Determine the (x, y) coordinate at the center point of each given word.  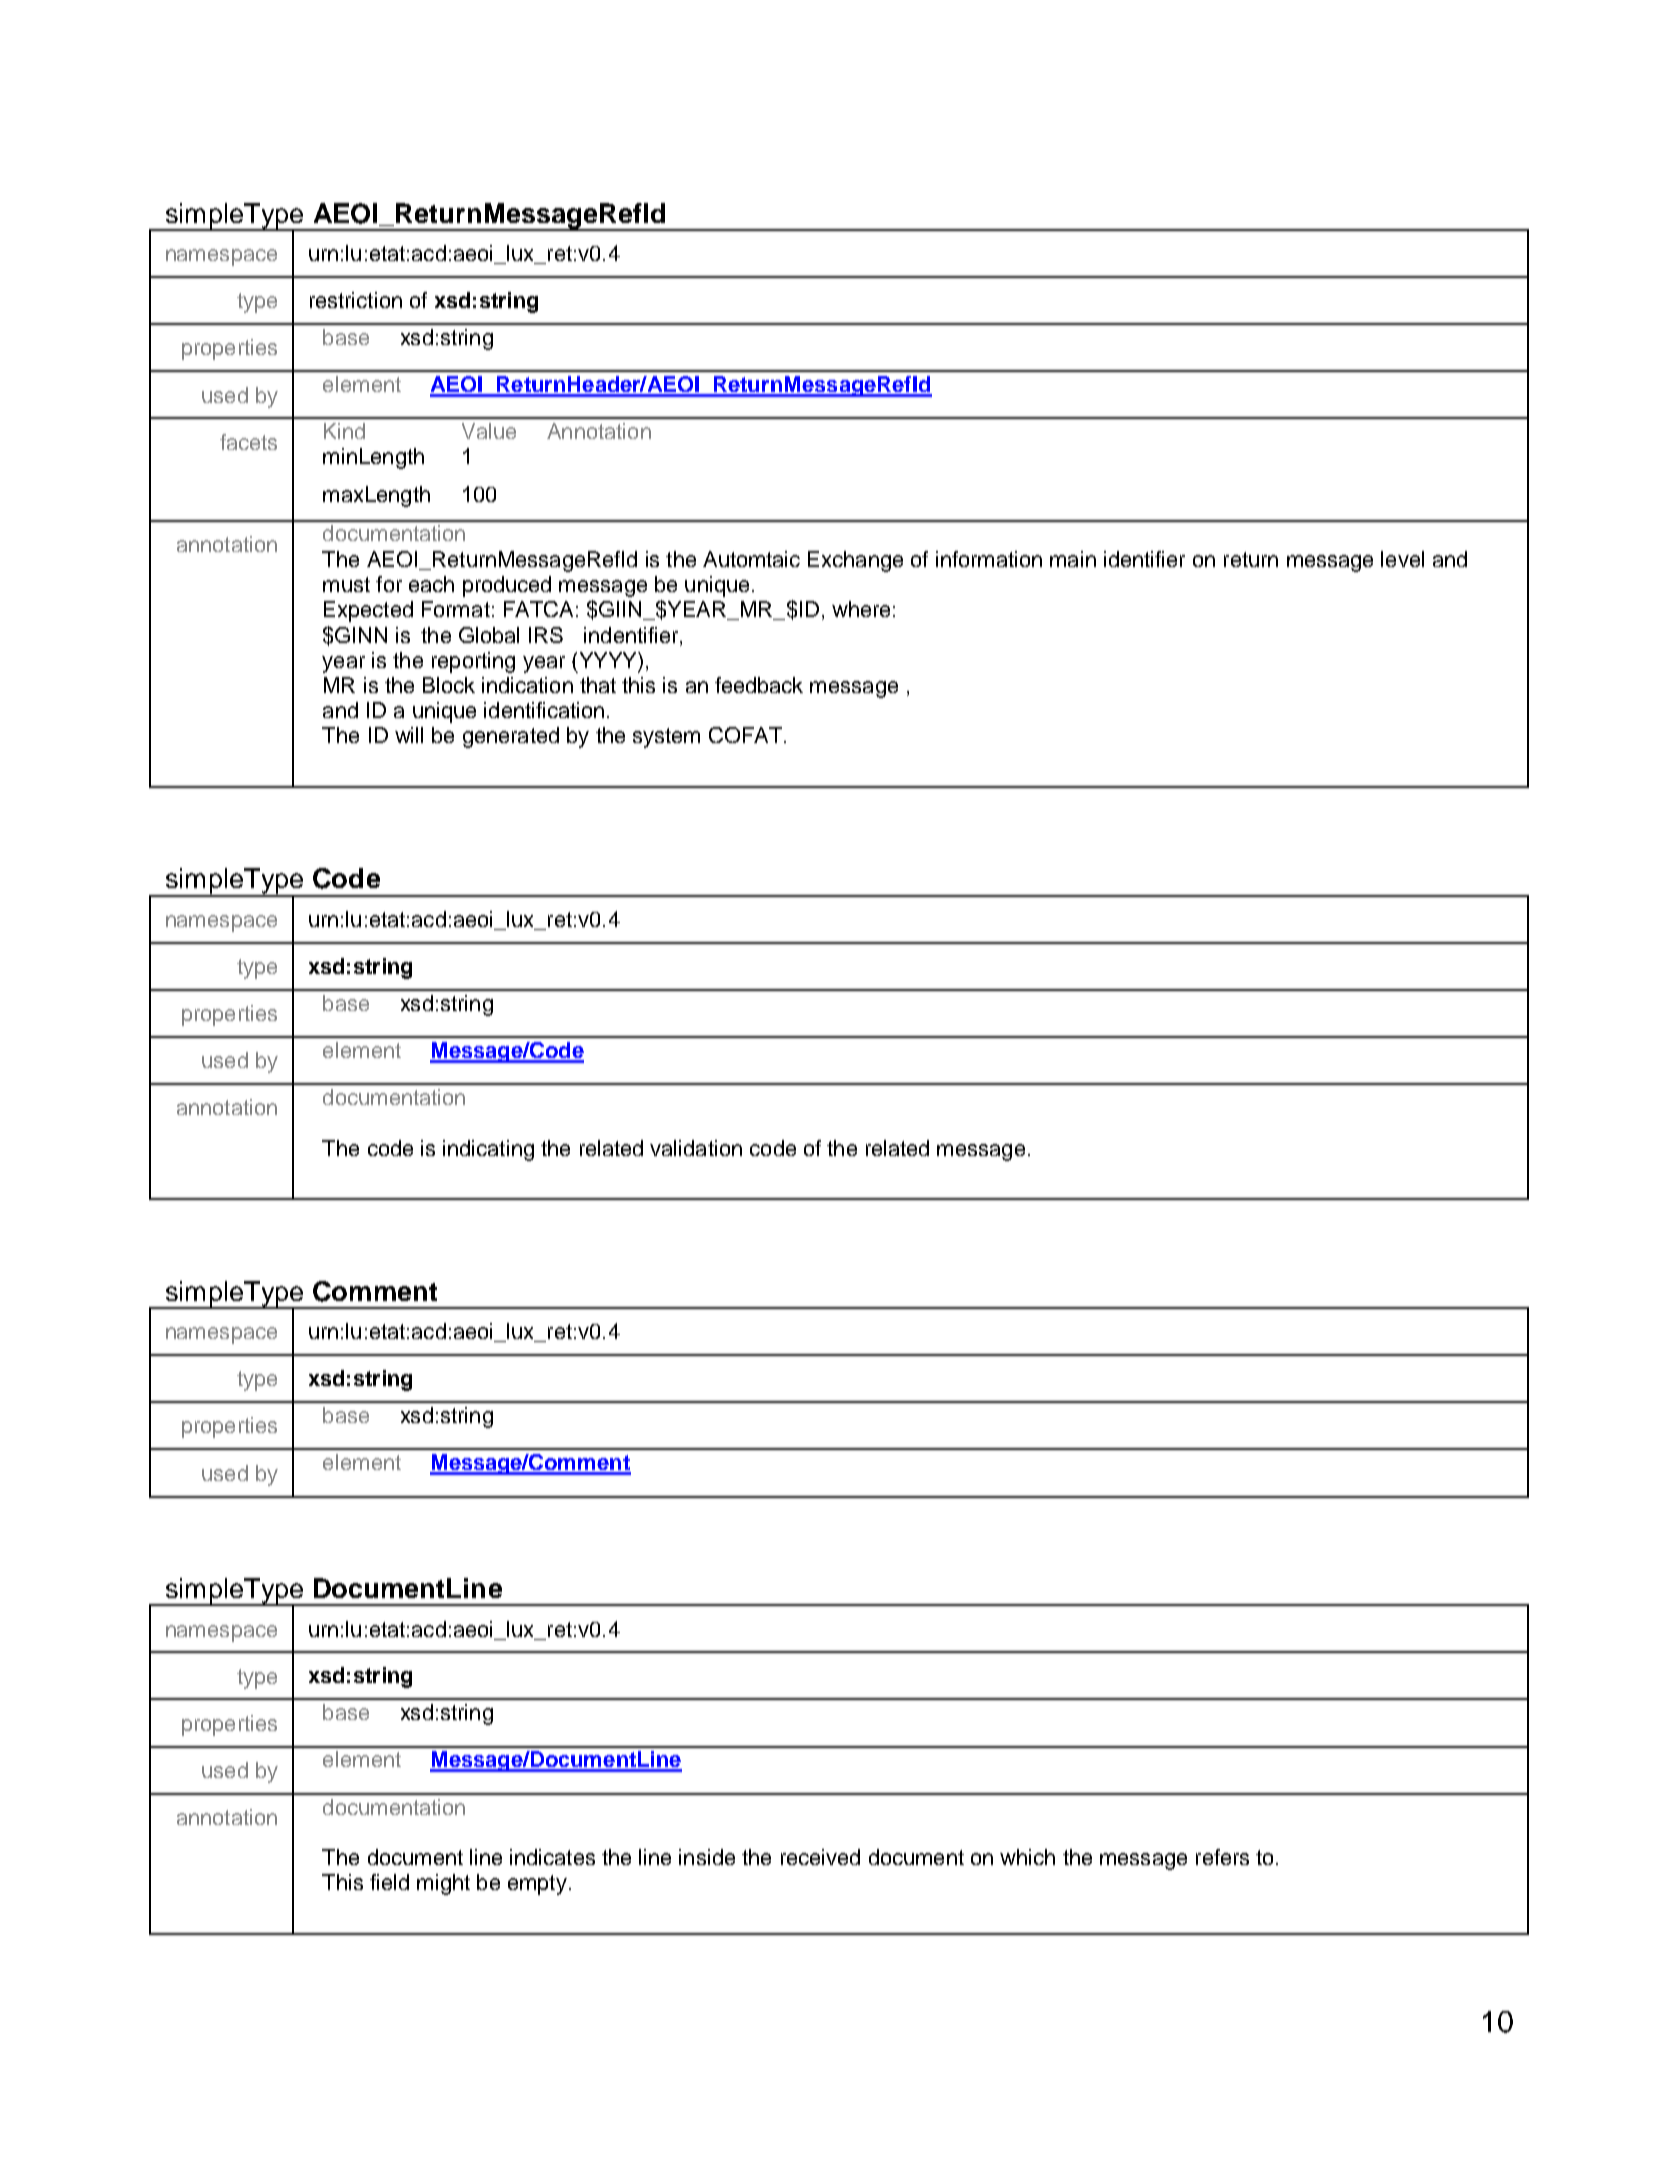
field (389, 1882)
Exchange (855, 561)
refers (1222, 1857)
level (1402, 559)
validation (696, 1148)
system (666, 738)
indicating (488, 1150)
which (1027, 1857)
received (820, 1857)
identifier (1144, 559)
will (409, 735)
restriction (356, 300)
